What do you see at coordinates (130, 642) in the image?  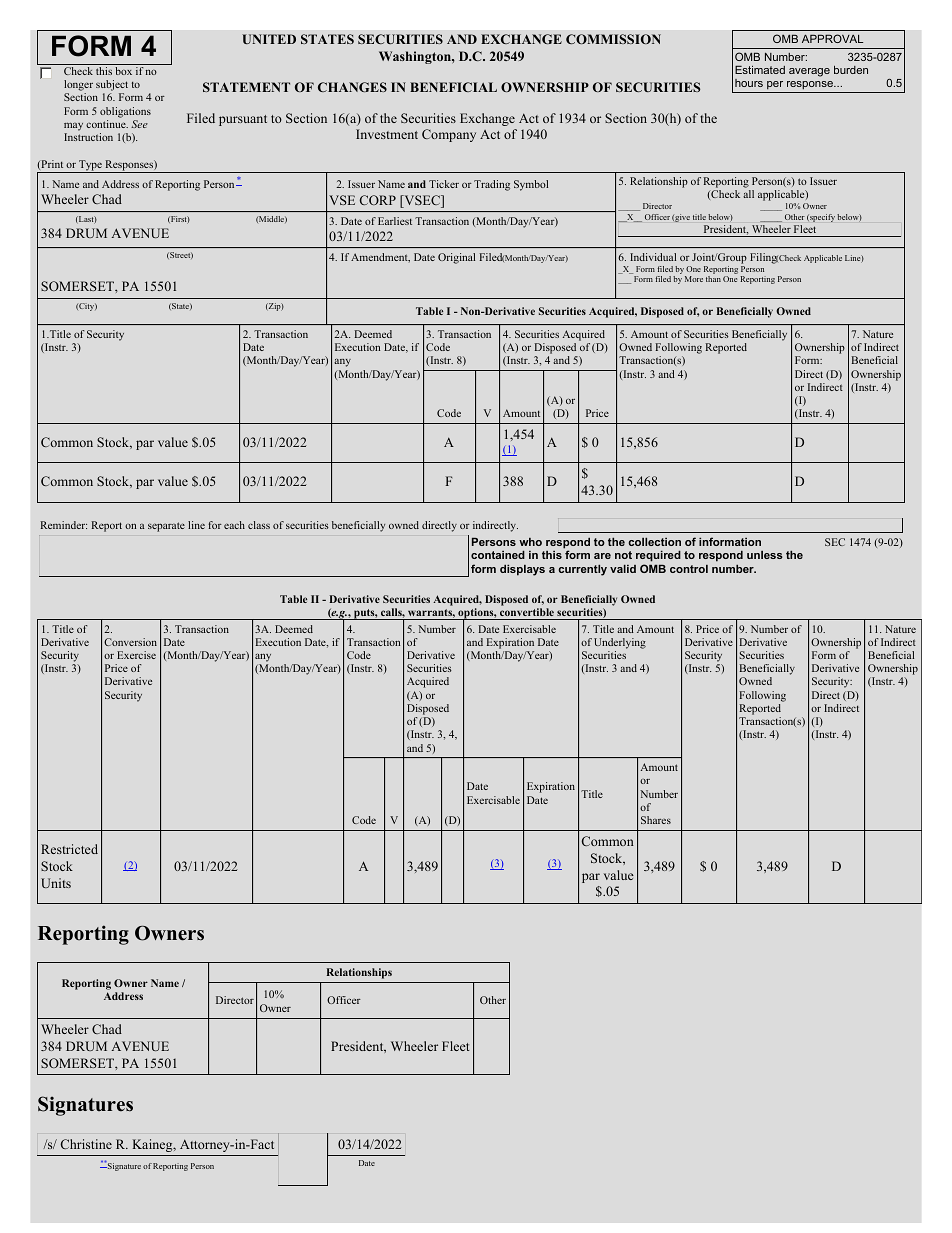 I see `Conversion` at bounding box center [130, 642].
